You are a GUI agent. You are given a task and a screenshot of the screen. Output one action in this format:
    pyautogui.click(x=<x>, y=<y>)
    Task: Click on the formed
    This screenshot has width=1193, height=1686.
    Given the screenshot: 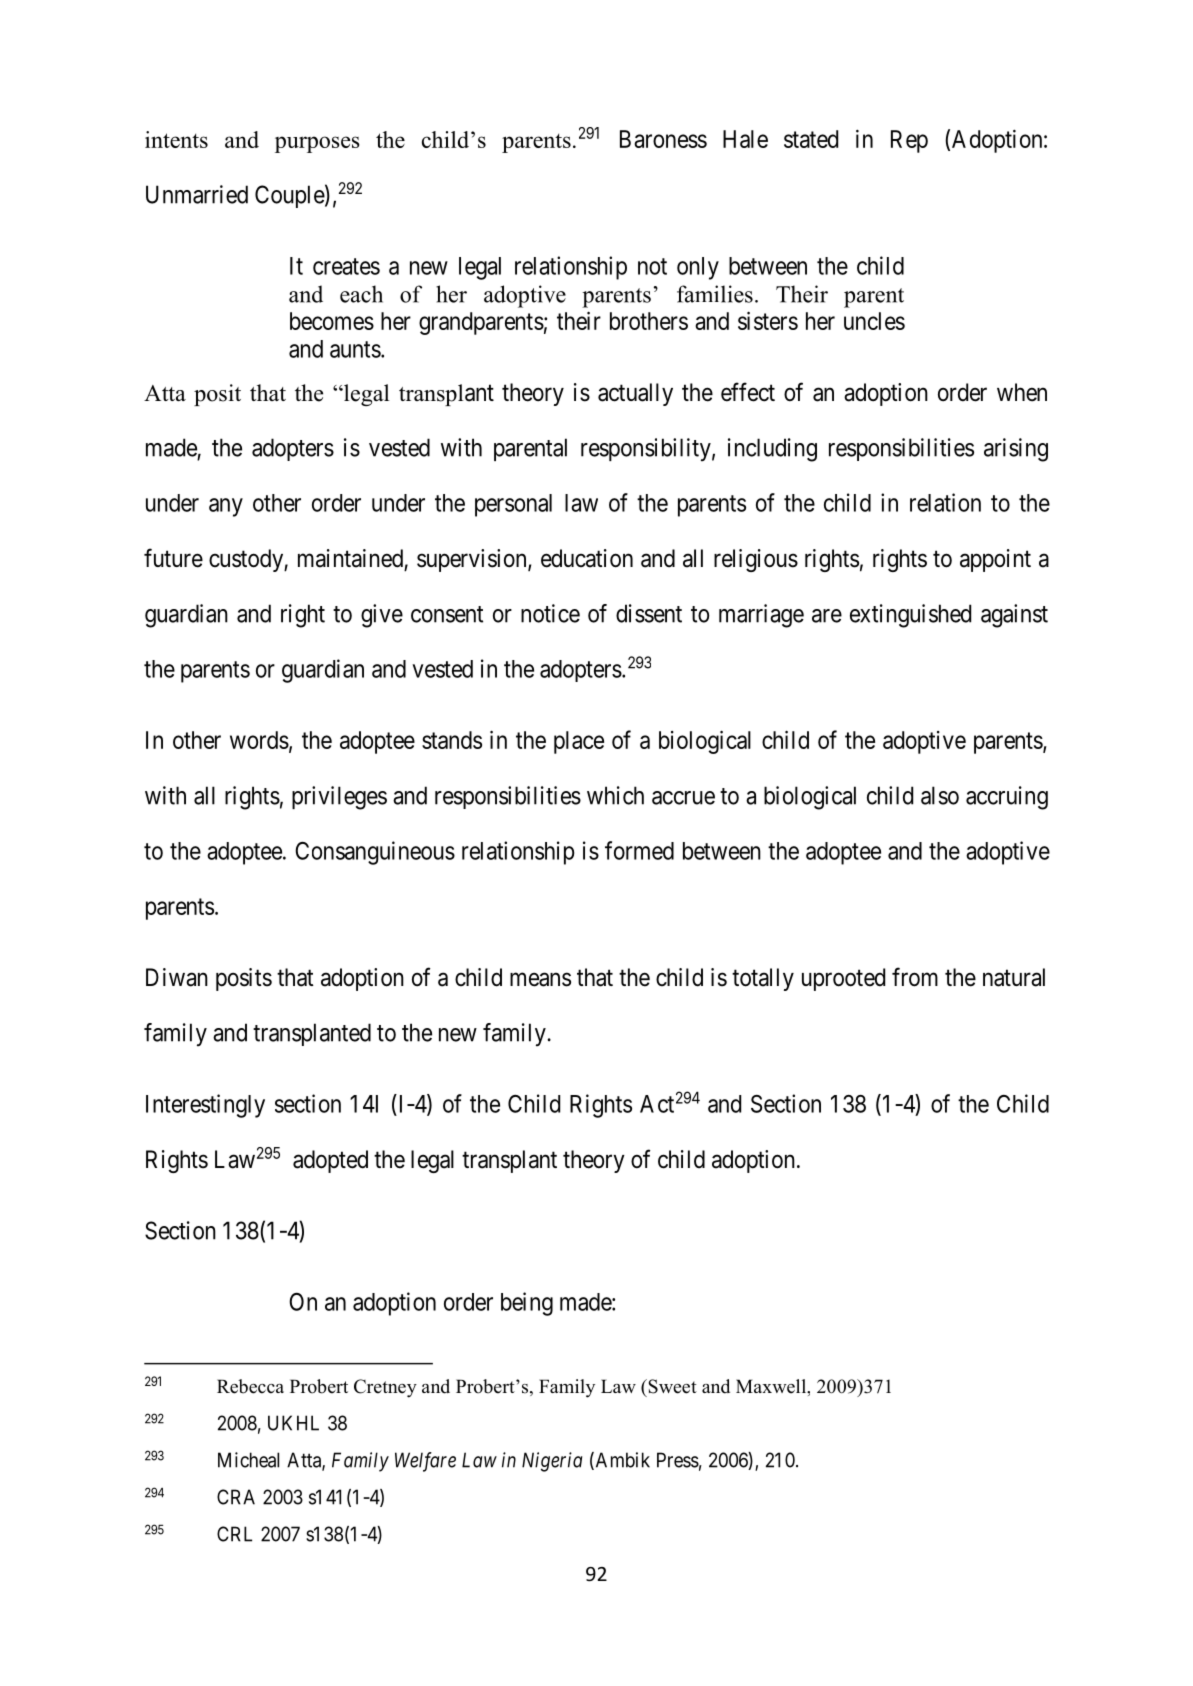 What is the action you would take?
    pyautogui.click(x=639, y=850)
